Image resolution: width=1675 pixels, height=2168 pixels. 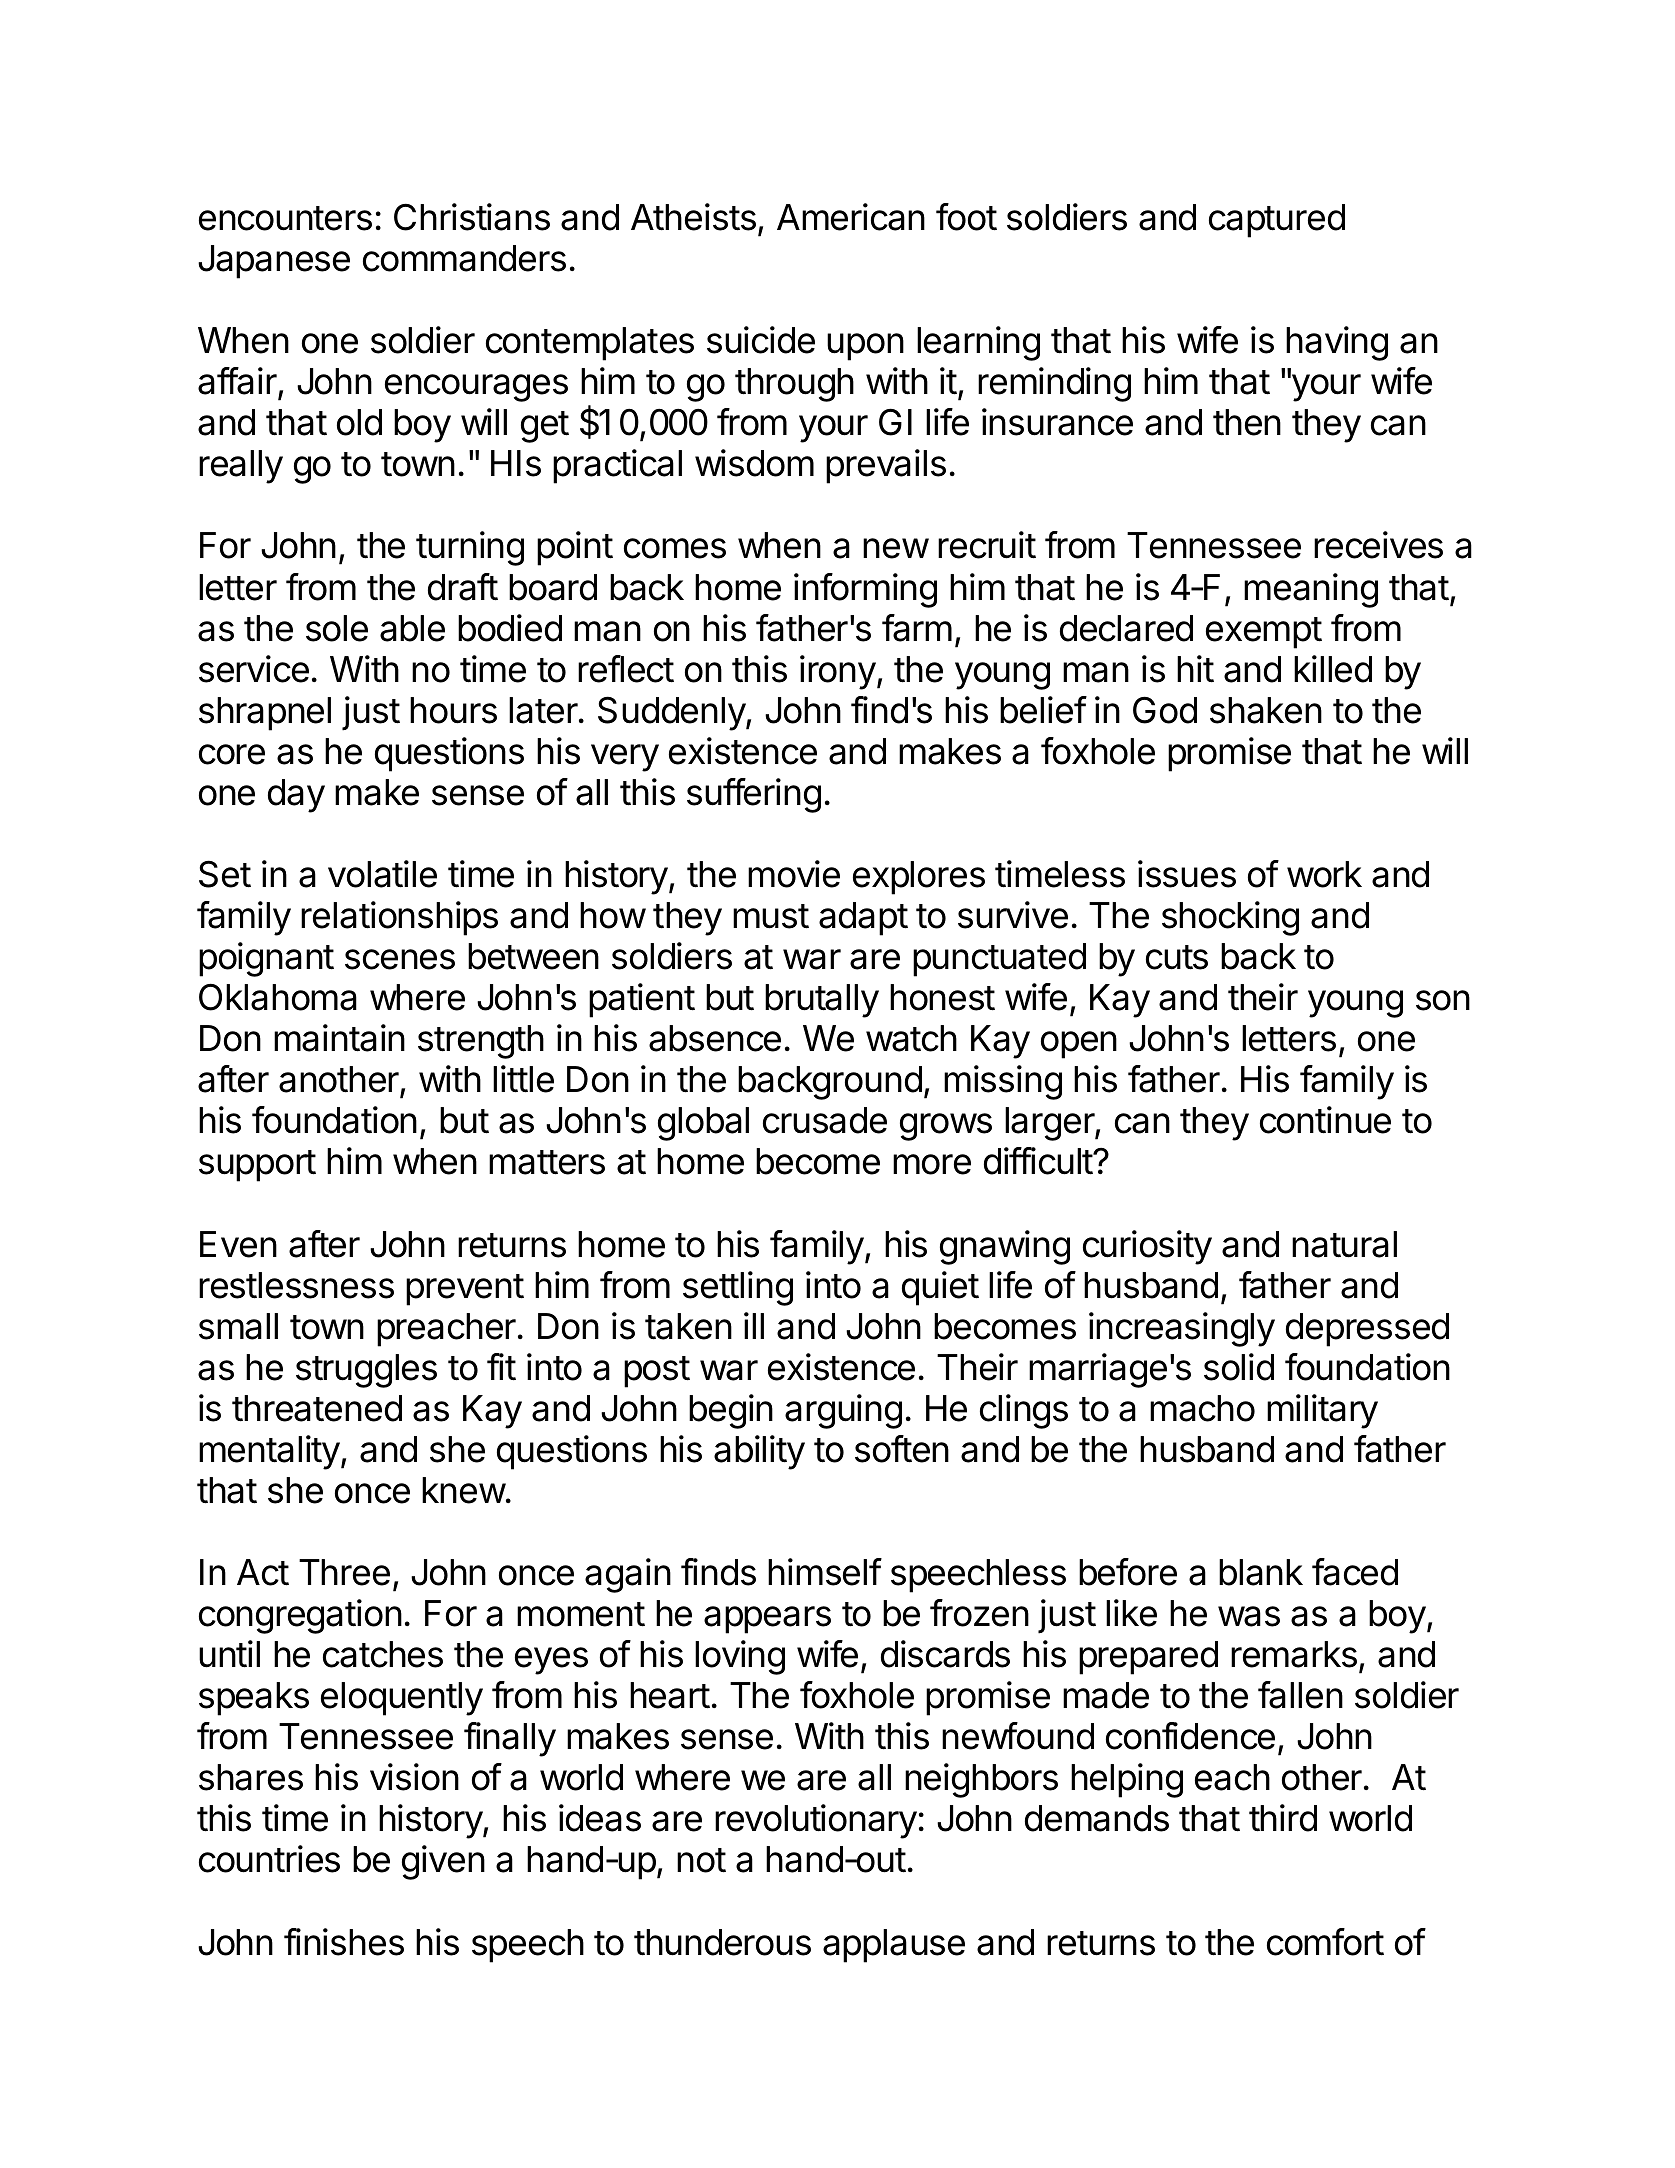 What do you see at coordinates (339, 1038) in the screenshot?
I see `maintain` at bounding box center [339, 1038].
